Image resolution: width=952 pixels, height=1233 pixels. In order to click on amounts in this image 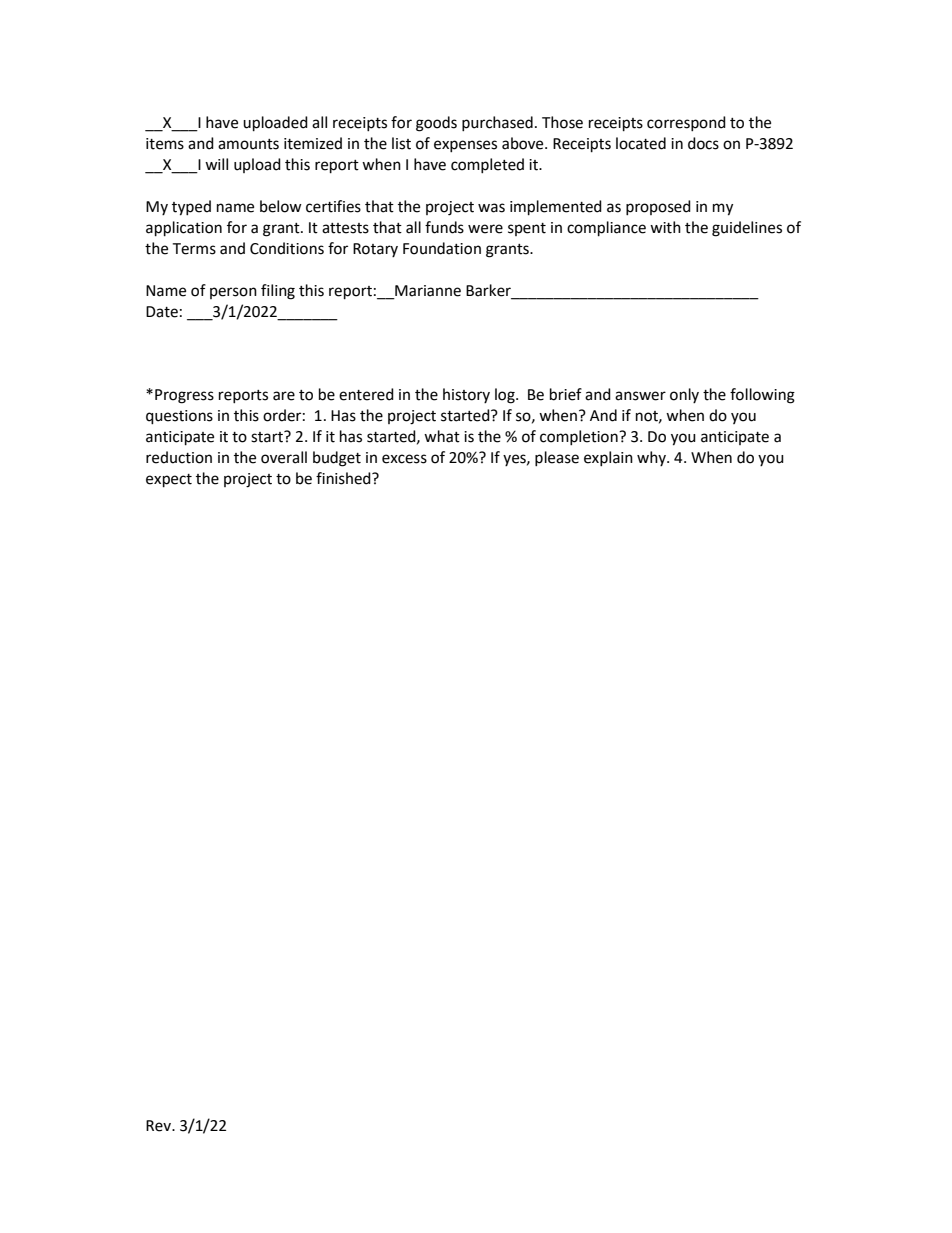, I will do `click(248, 144)`.
